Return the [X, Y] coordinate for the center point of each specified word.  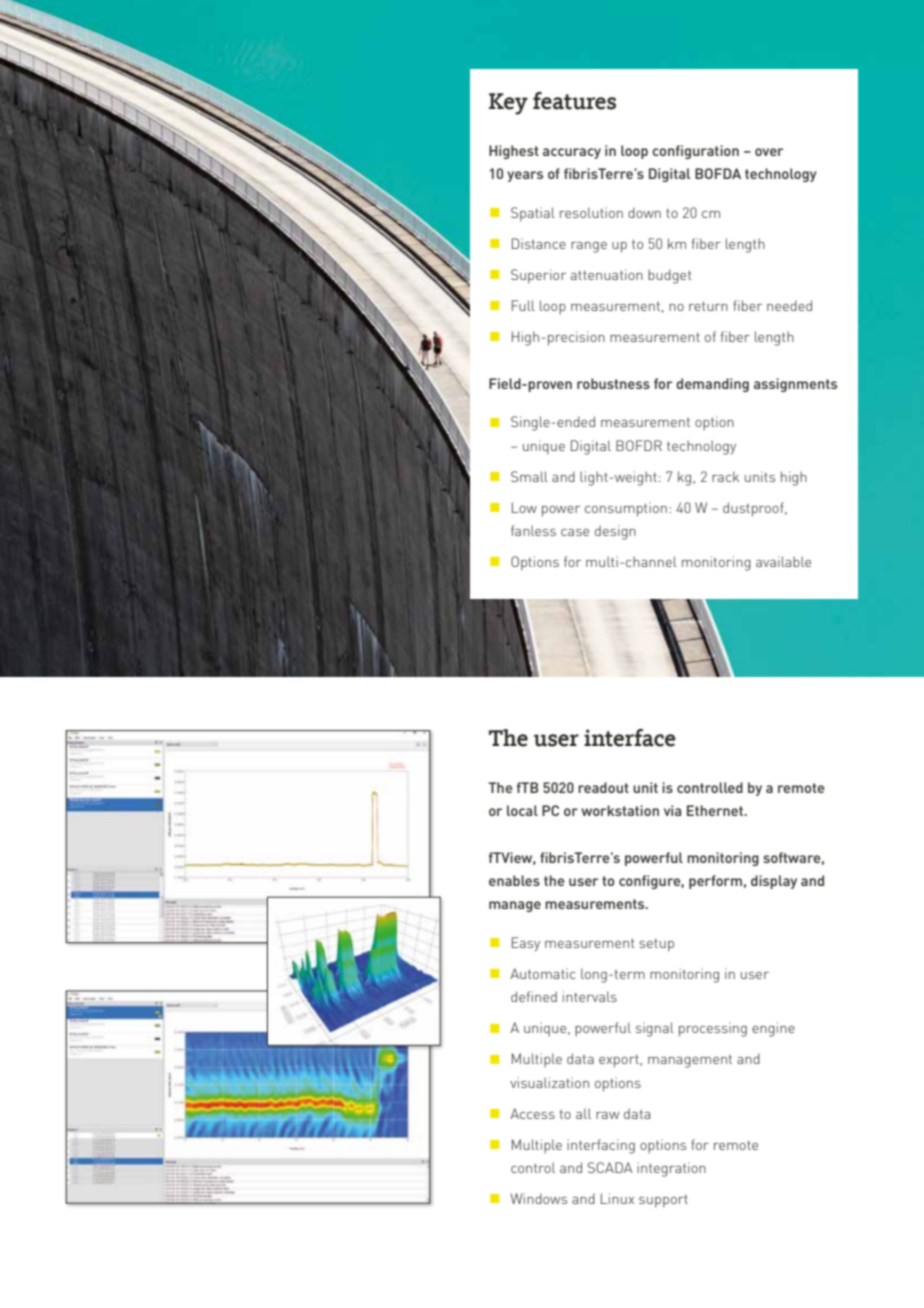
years [525, 176]
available [783, 561]
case [575, 532]
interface [630, 738]
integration [671, 1169]
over [769, 152]
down [644, 212]
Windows [538, 1198]
